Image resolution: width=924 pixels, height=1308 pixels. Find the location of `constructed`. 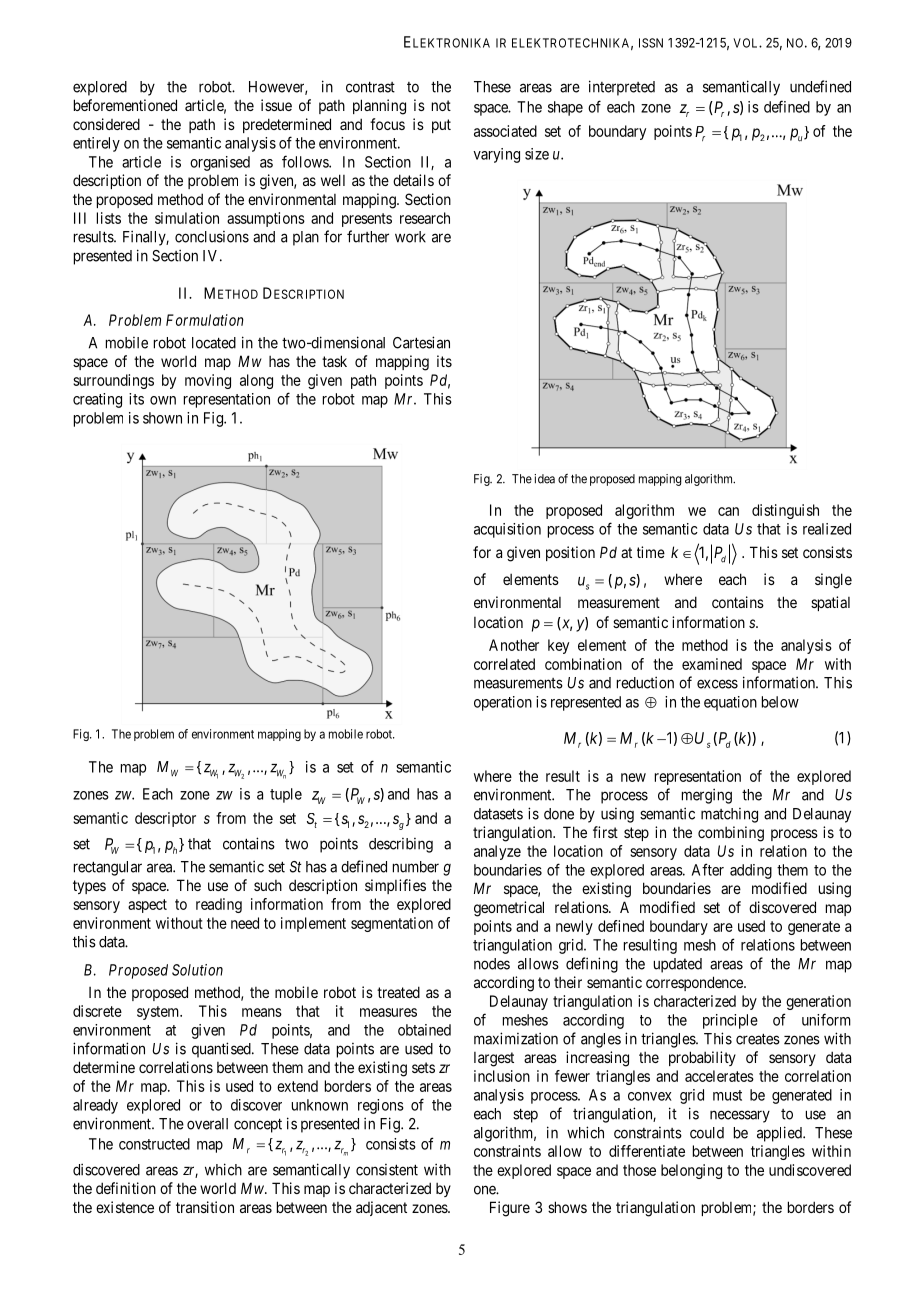

constructed is located at coordinates (154, 1144).
